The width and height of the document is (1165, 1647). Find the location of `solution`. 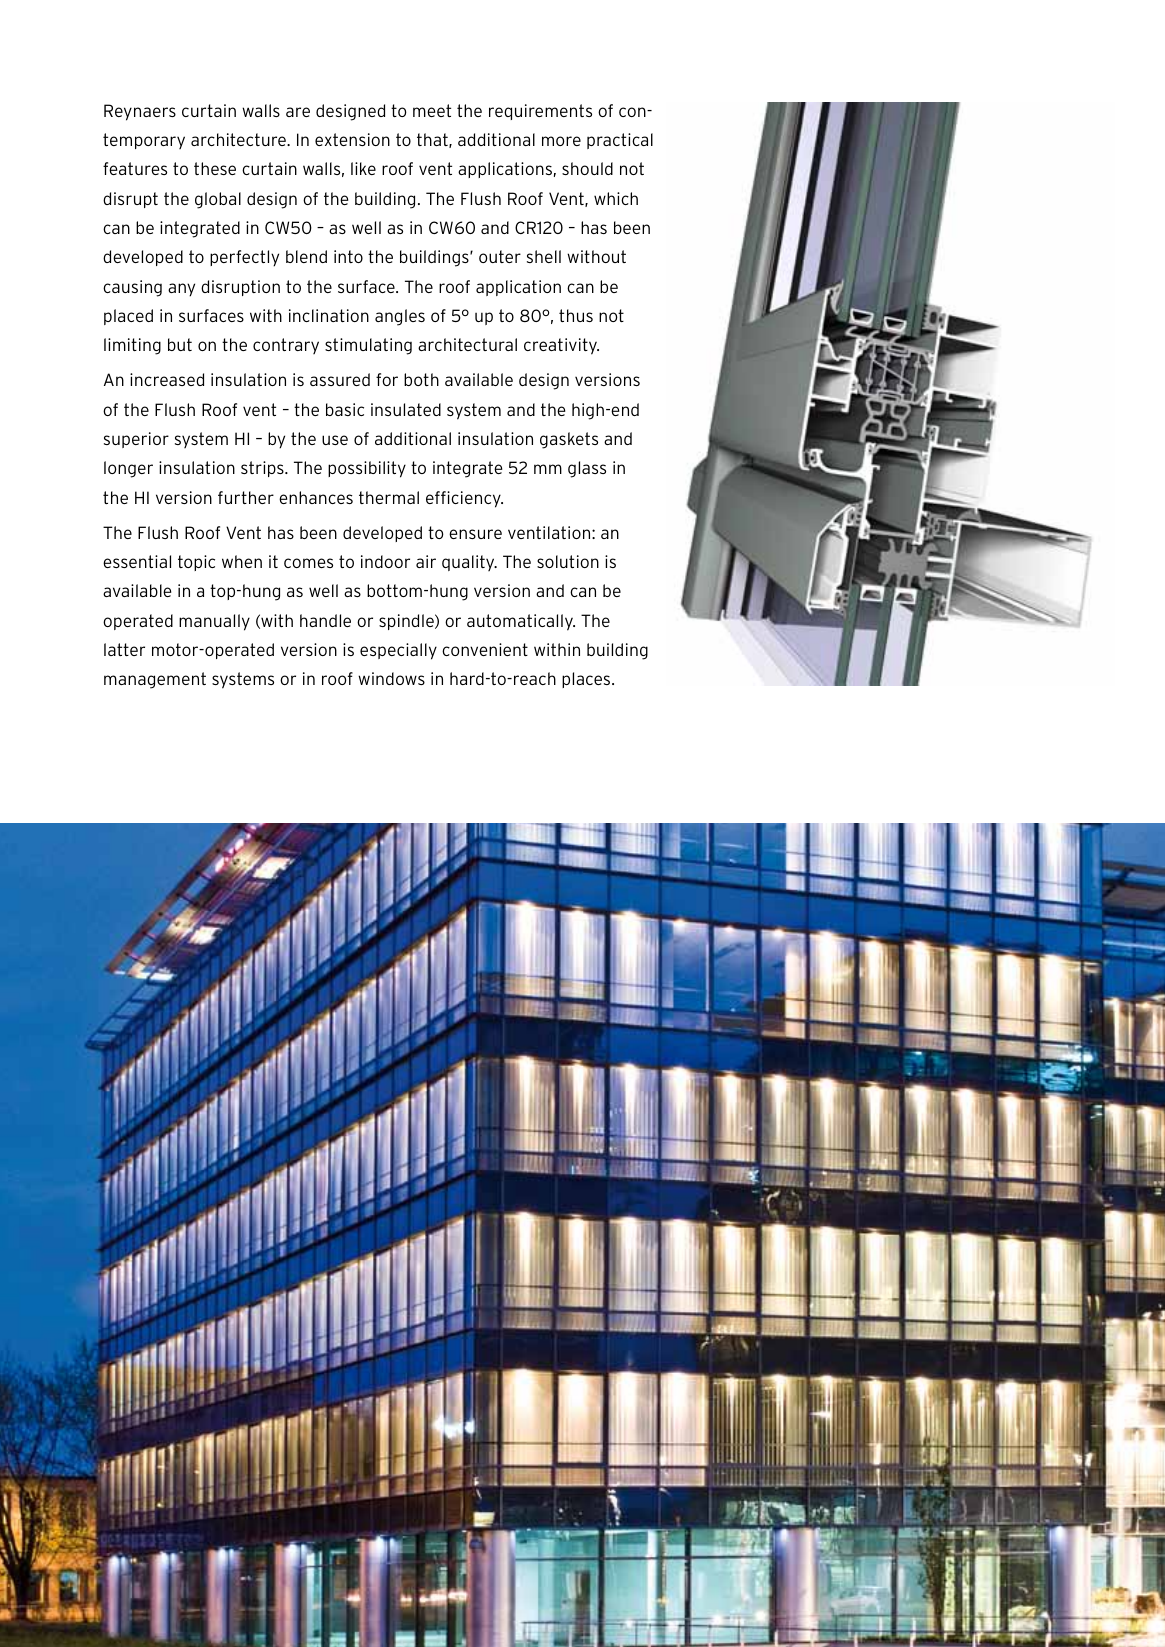

solution is located at coordinates (568, 561).
